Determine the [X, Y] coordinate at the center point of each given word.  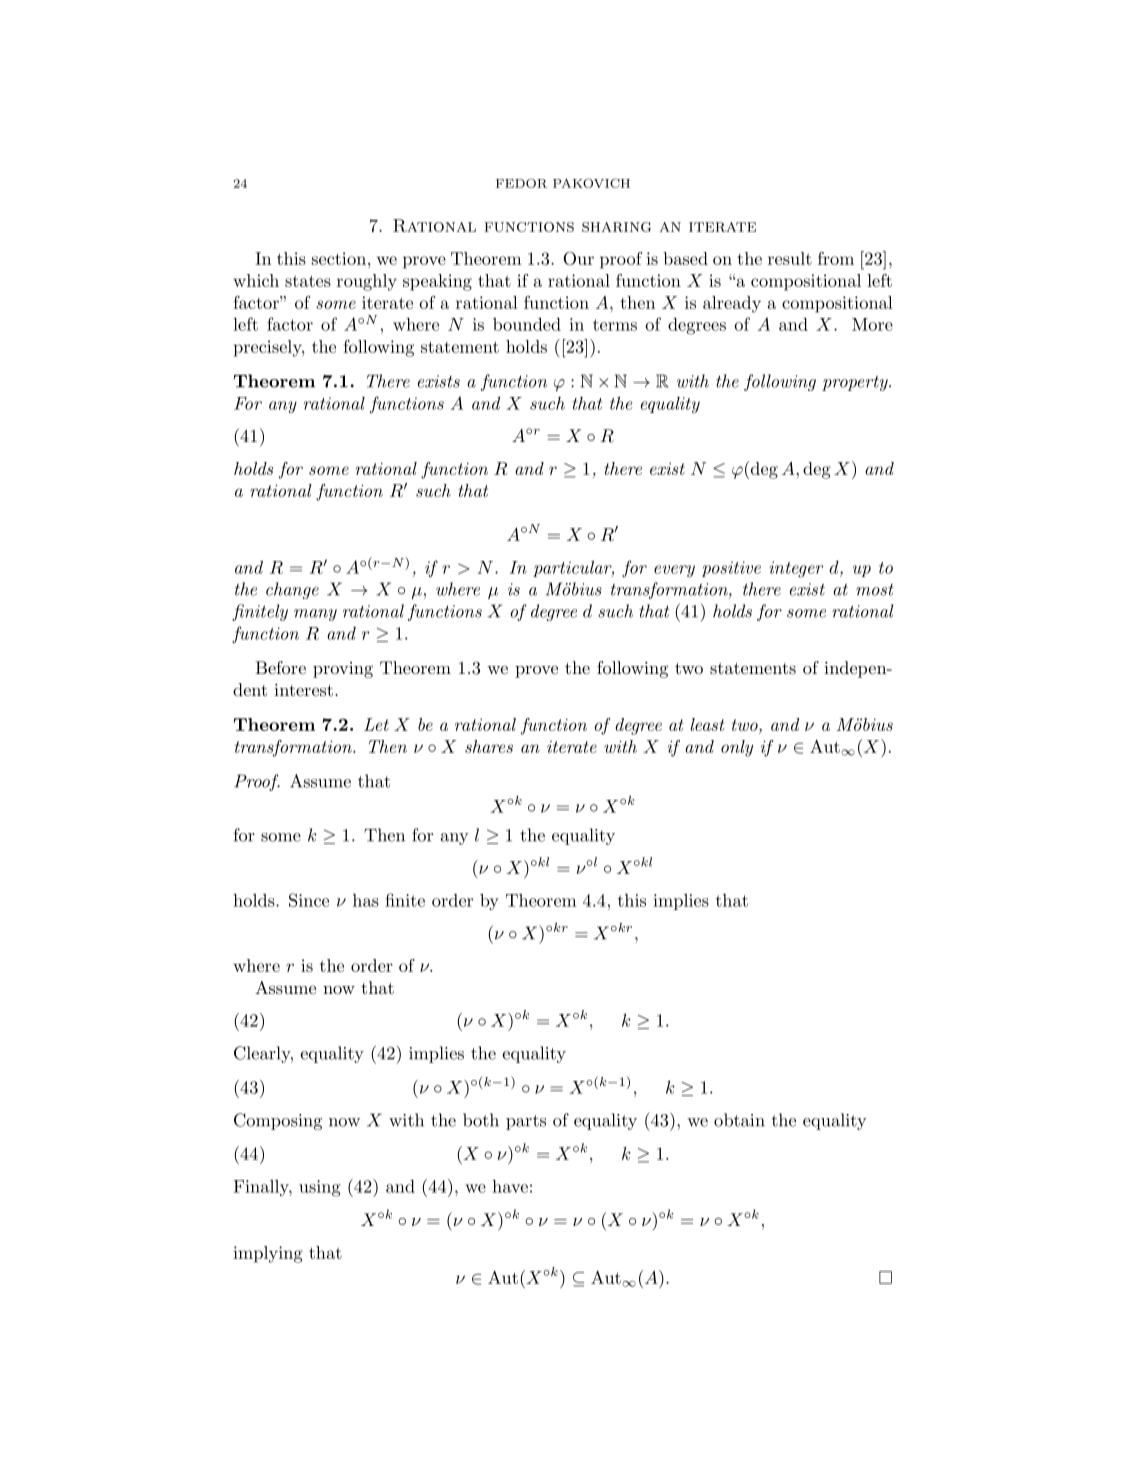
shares [489, 746]
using [319, 1188]
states [308, 281]
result [790, 258]
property [856, 383]
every [674, 571]
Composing [278, 1121]
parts [526, 1122]
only [737, 748]
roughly [367, 282]
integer [796, 569]
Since [309, 900]
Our [578, 258]
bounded [527, 324]
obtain [739, 1120]
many [315, 615]
